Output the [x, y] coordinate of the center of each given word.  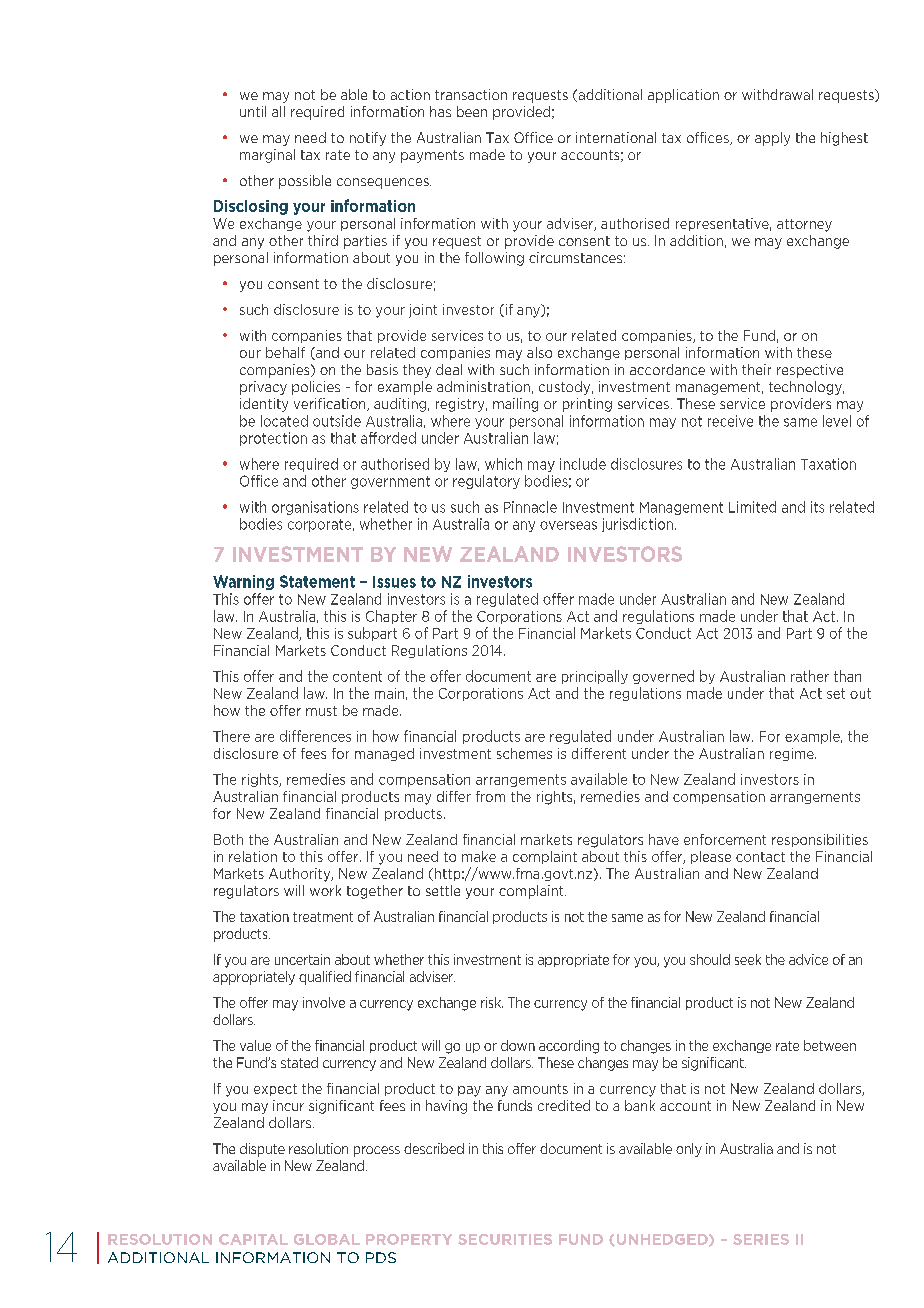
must [321, 711]
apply [772, 139]
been [472, 111]
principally [595, 677]
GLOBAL [327, 1239]
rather [810, 676]
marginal [267, 156]
